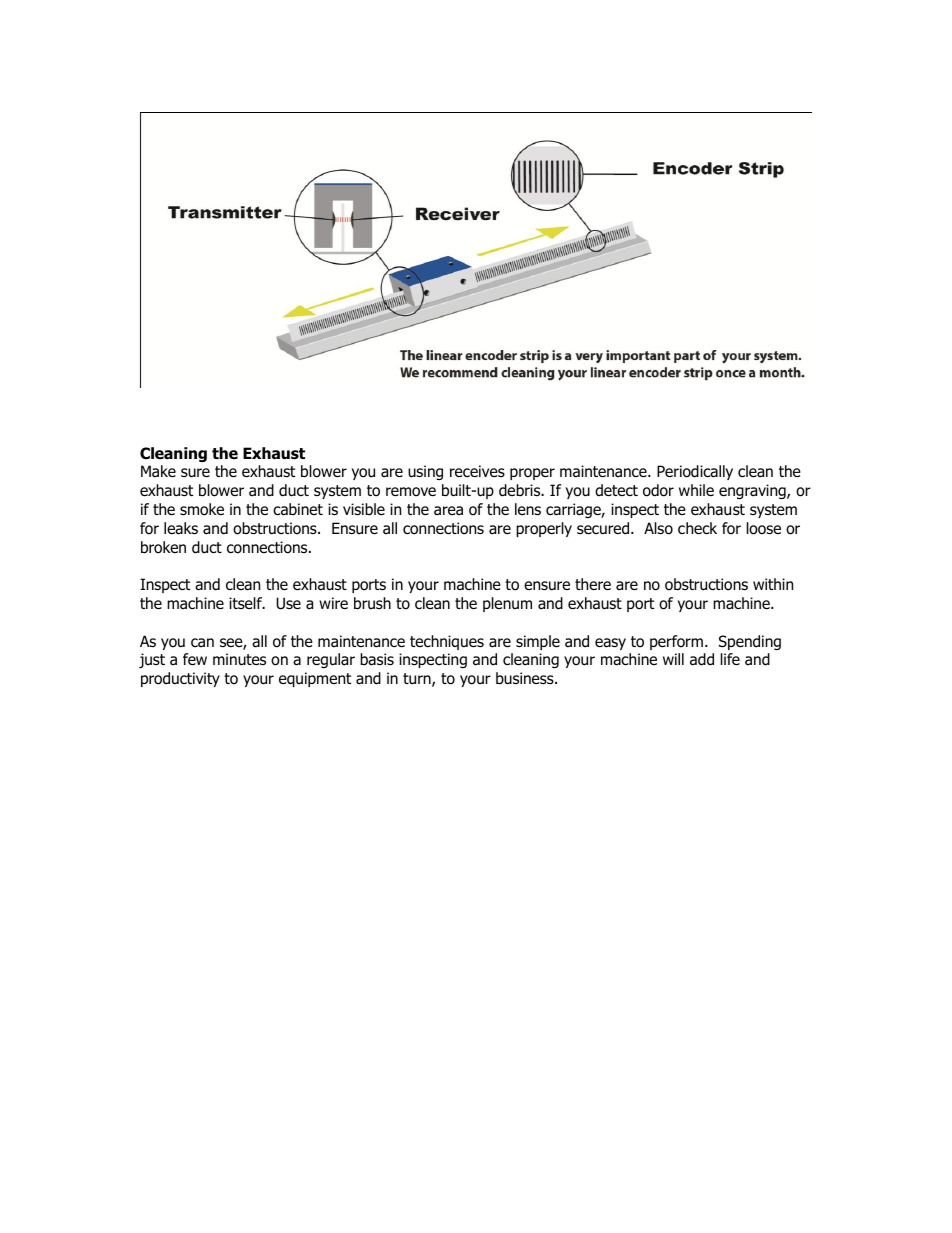 The width and height of the screenshot is (952, 1233). What do you see at coordinates (593, 584) in the screenshot?
I see `there` at bounding box center [593, 584].
